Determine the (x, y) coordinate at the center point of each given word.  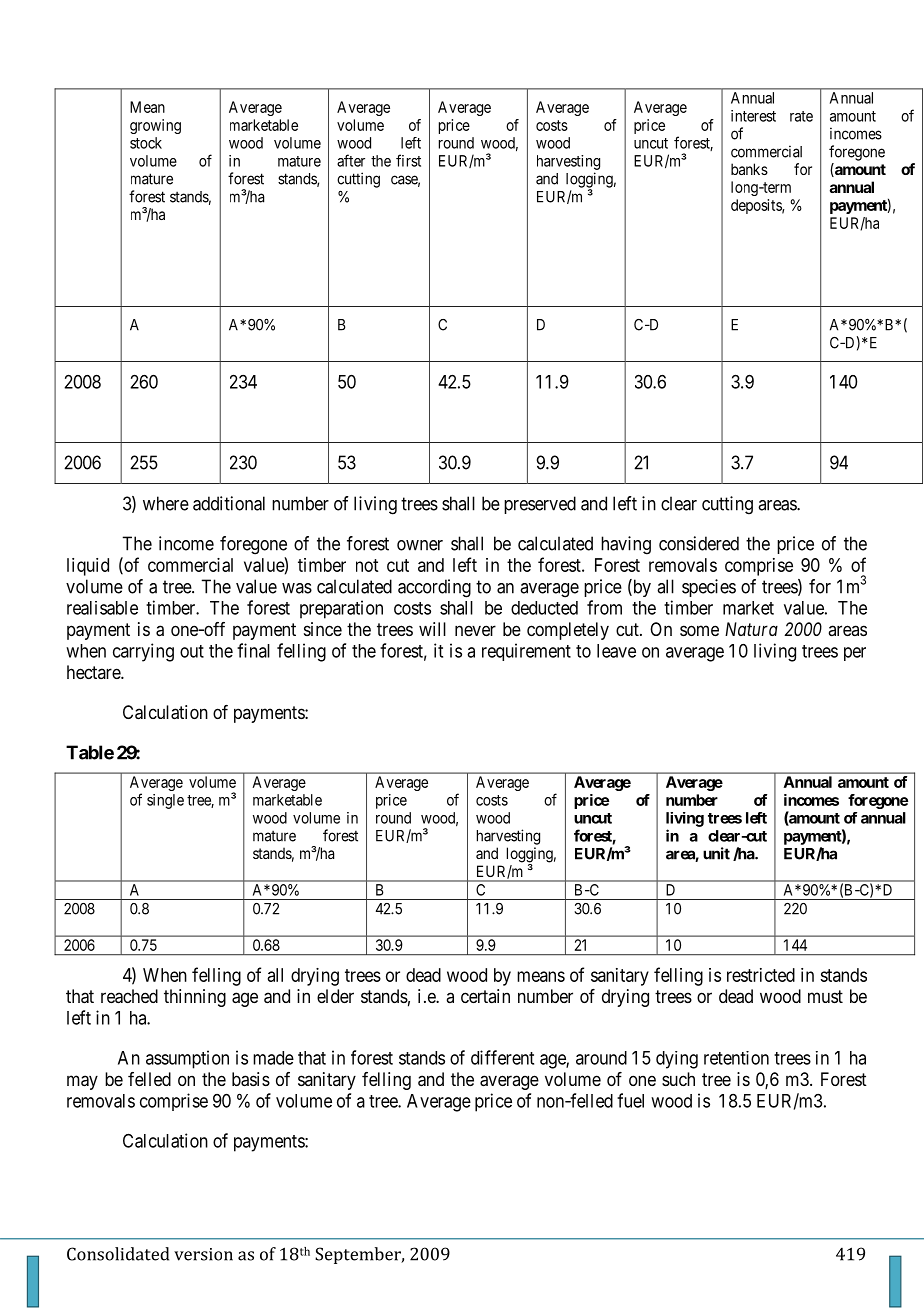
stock (146, 143)
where (166, 503)
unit (716, 853)
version (203, 1254)
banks (749, 169)
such (678, 1079)
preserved (540, 505)
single (165, 801)
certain (485, 996)
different (502, 1057)
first (408, 160)
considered (699, 543)
